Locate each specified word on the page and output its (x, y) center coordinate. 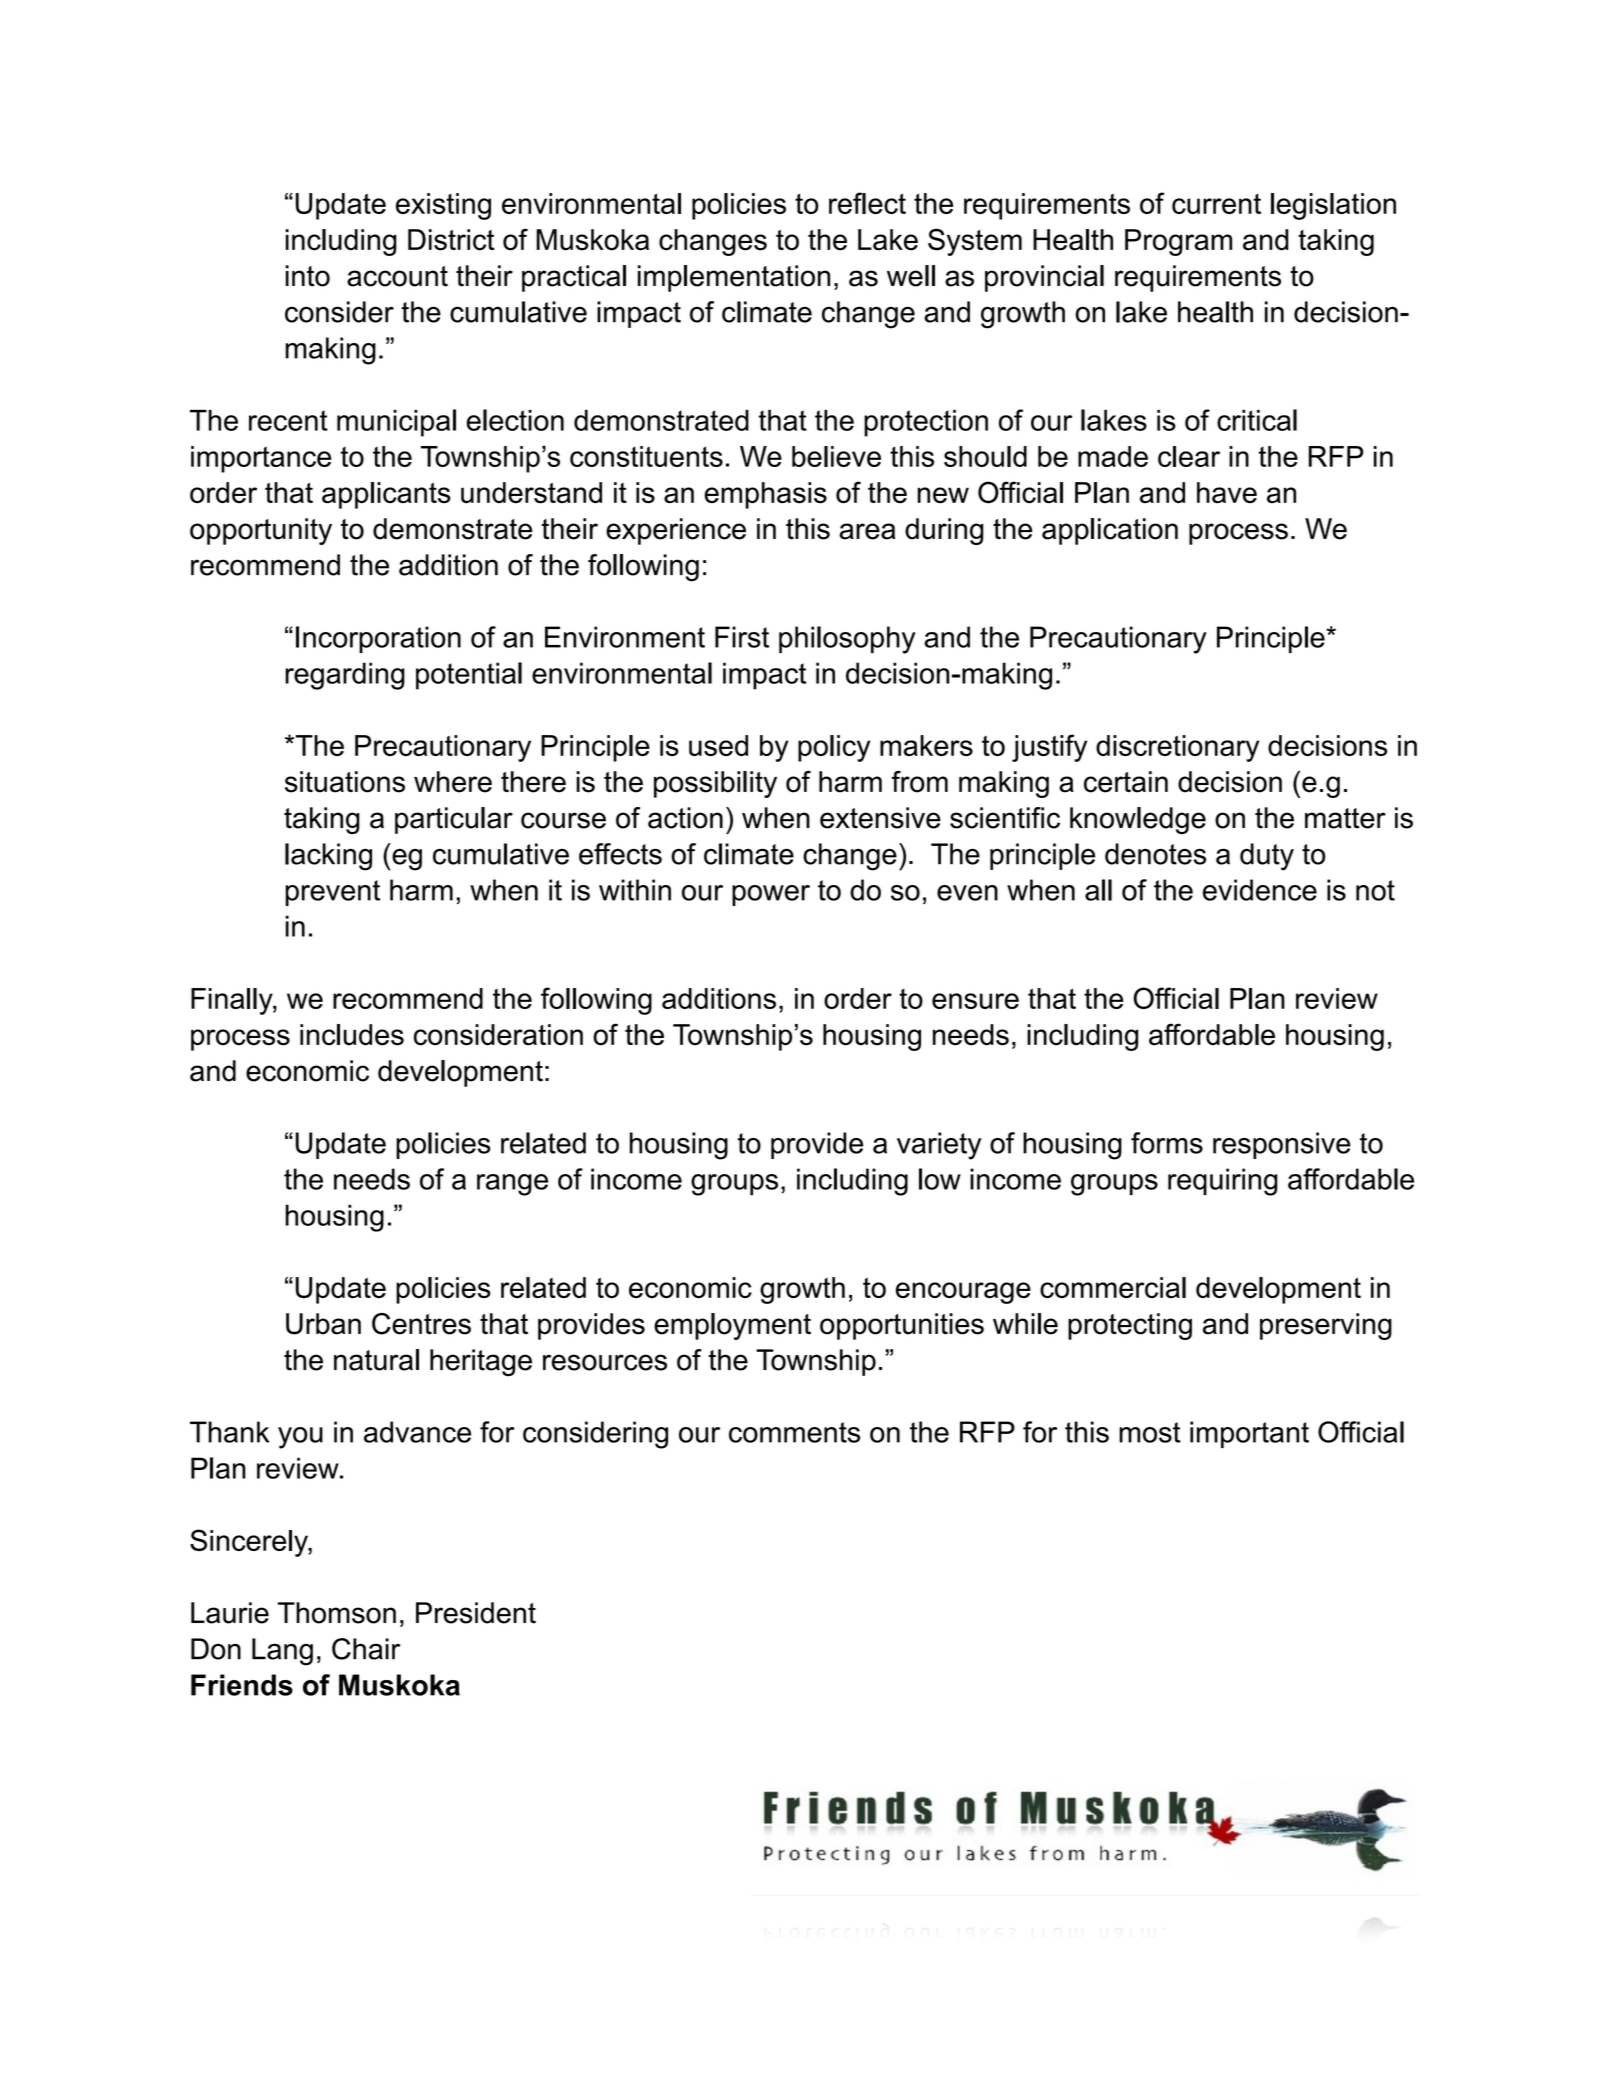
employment (732, 1326)
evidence (1260, 890)
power (771, 895)
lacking (328, 857)
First (742, 637)
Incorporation (378, 639)
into (308, 276)
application (1110, 531)
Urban (323, 1324)
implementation (734, 278)
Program (1178, 242)
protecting (1130, 1326)
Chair (366, 1649)
